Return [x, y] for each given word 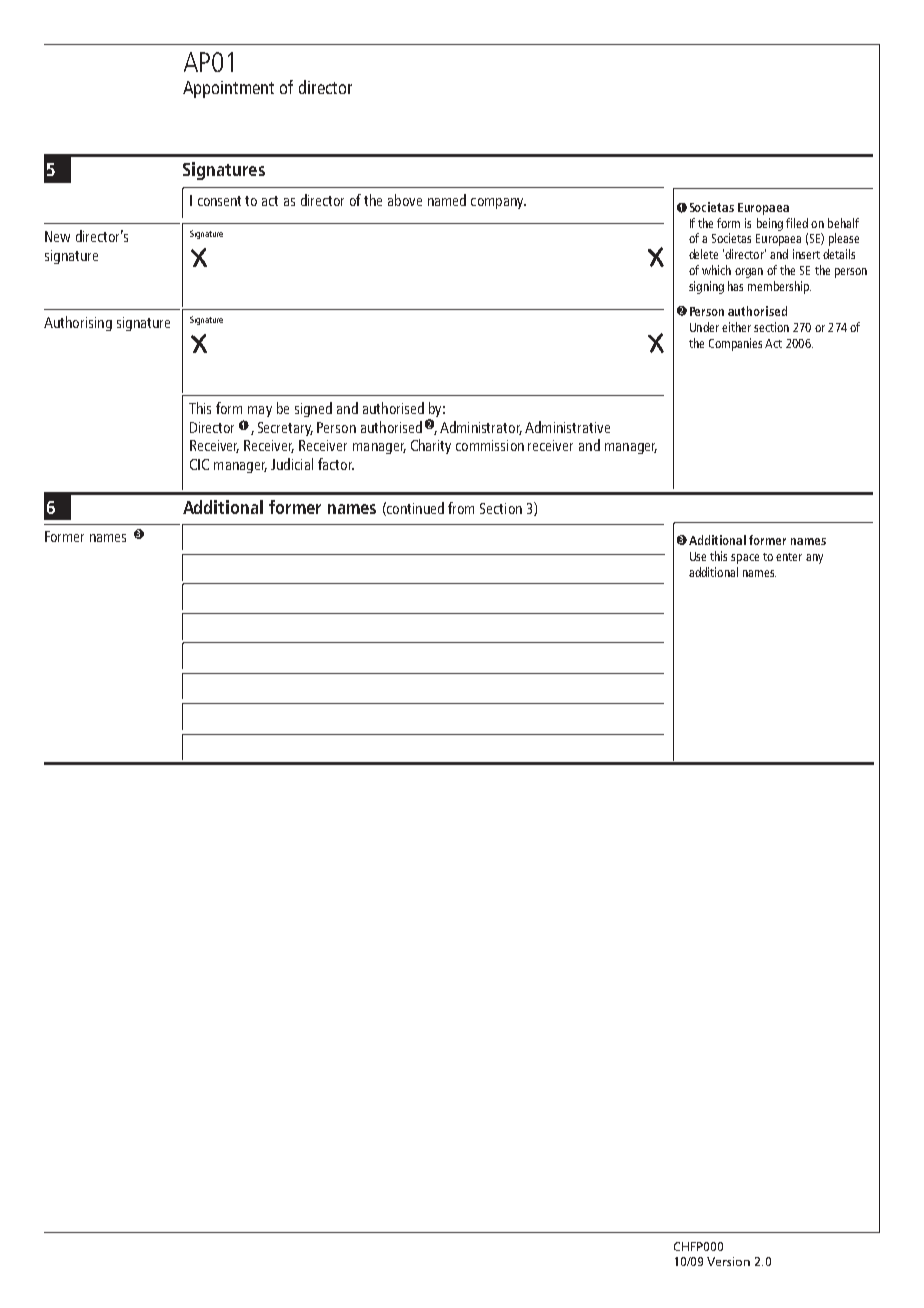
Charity [431, 446]
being [770, 224]
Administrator [481, 428]
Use [698, 556]
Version [728, 1261]
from [461, 508]
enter [789, 557]
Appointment [228, 89]
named [447, 200]
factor [336, 464]
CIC [199, 464]
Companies [735, 344]
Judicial [292, 464]
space [745, 559]
